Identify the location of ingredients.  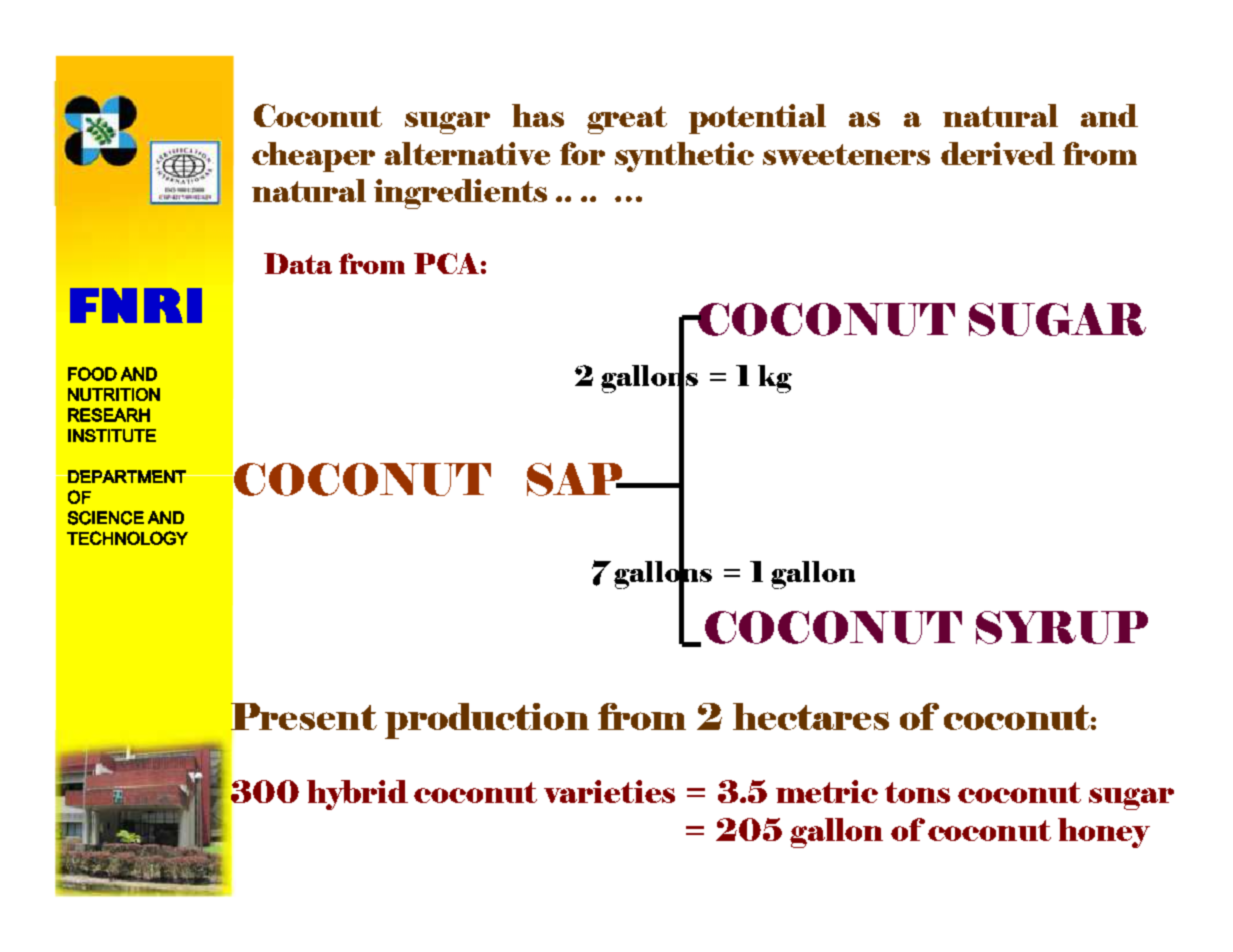
(460, 194).
